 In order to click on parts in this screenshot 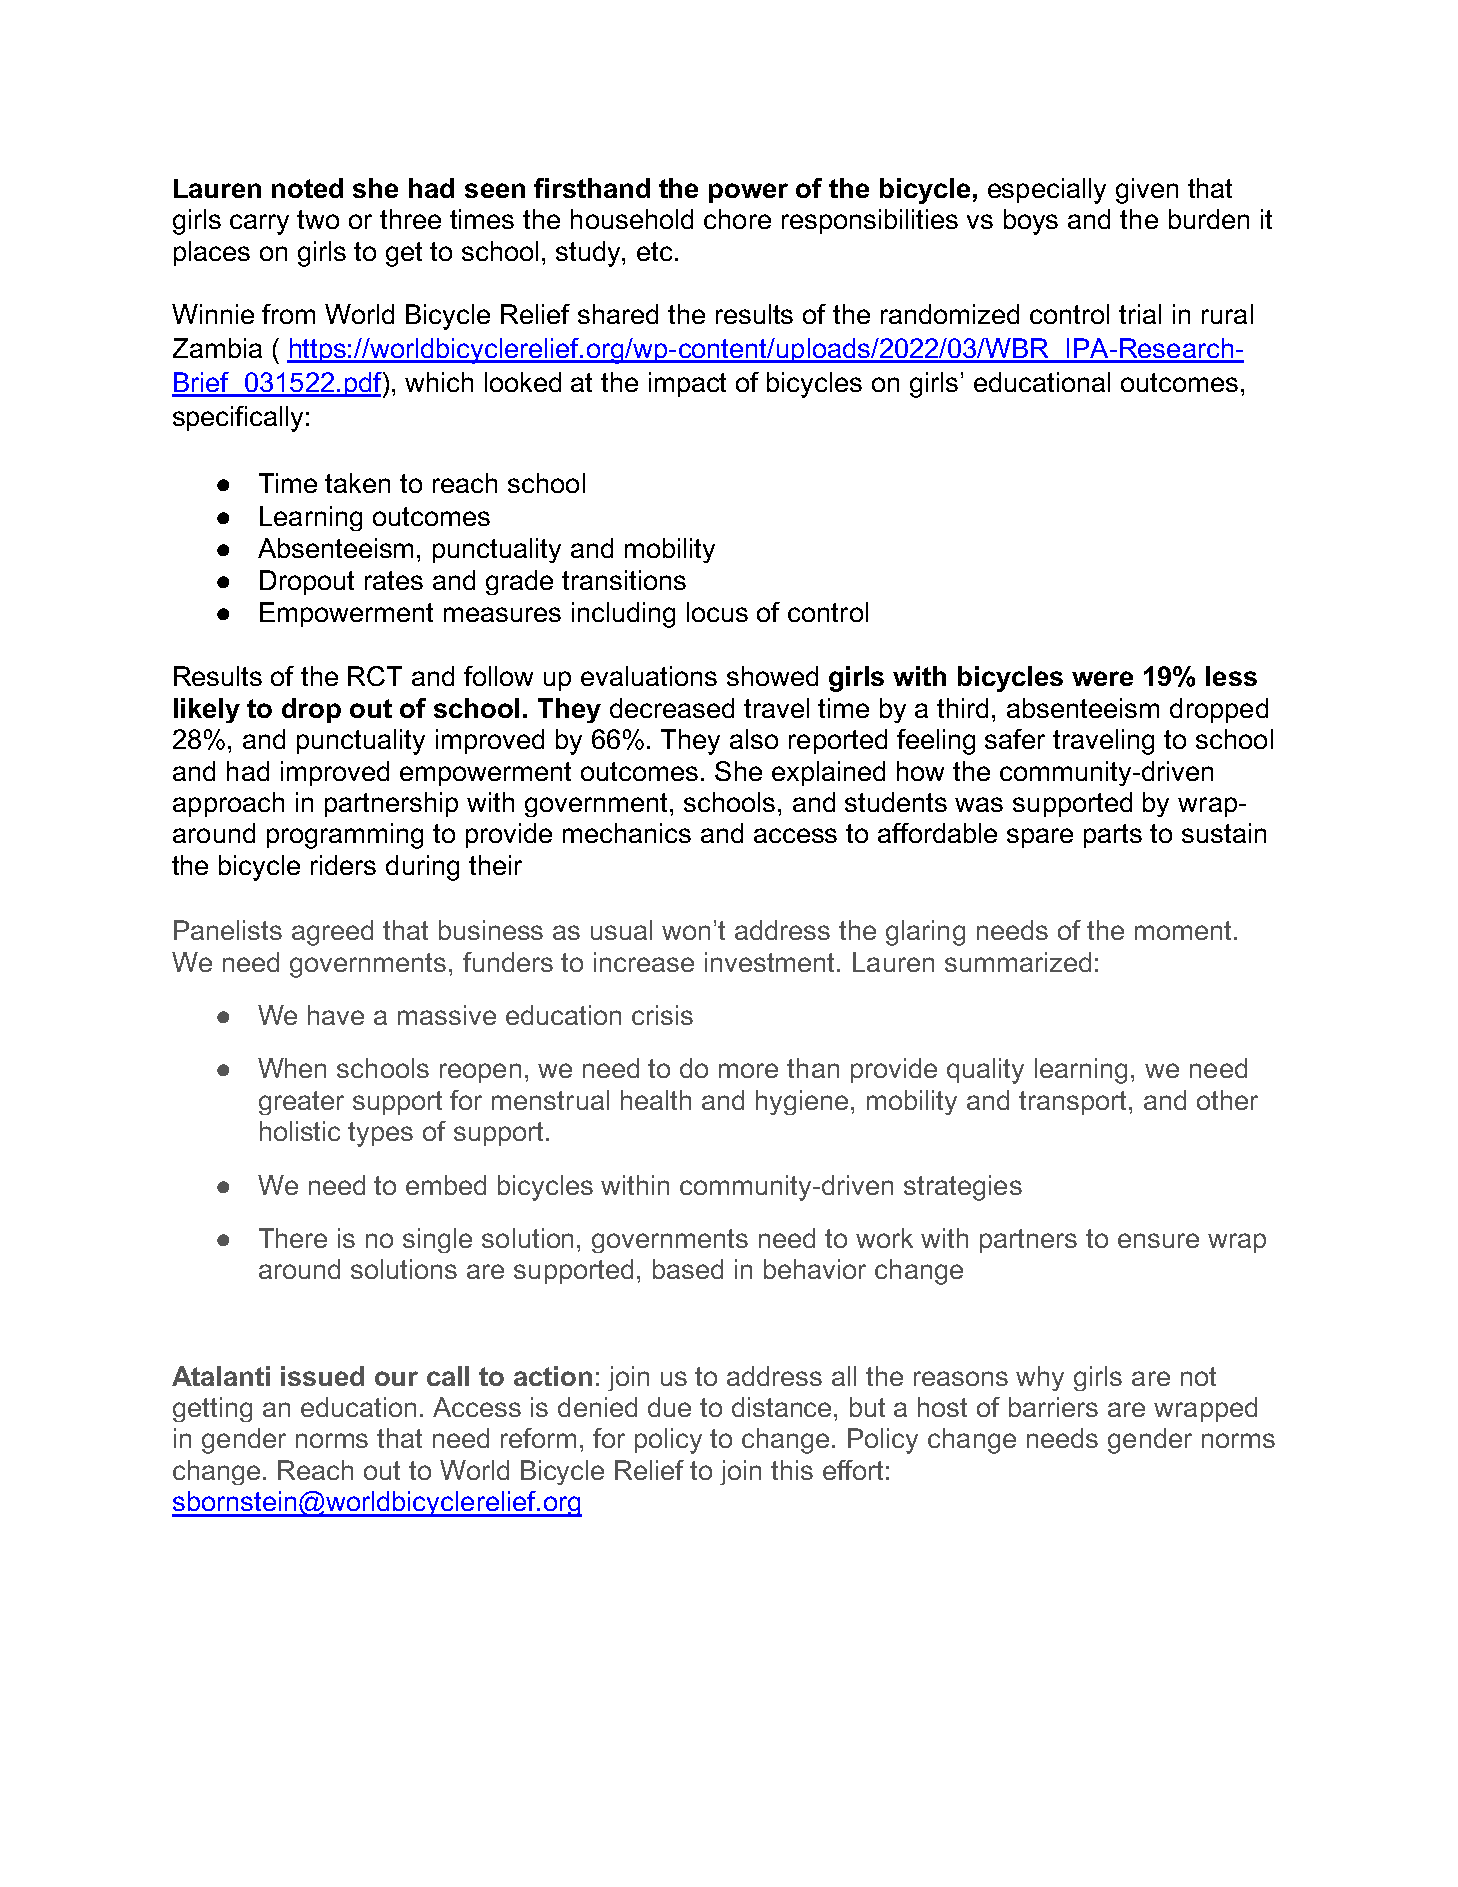, I will do `click(1113, 836)`.
